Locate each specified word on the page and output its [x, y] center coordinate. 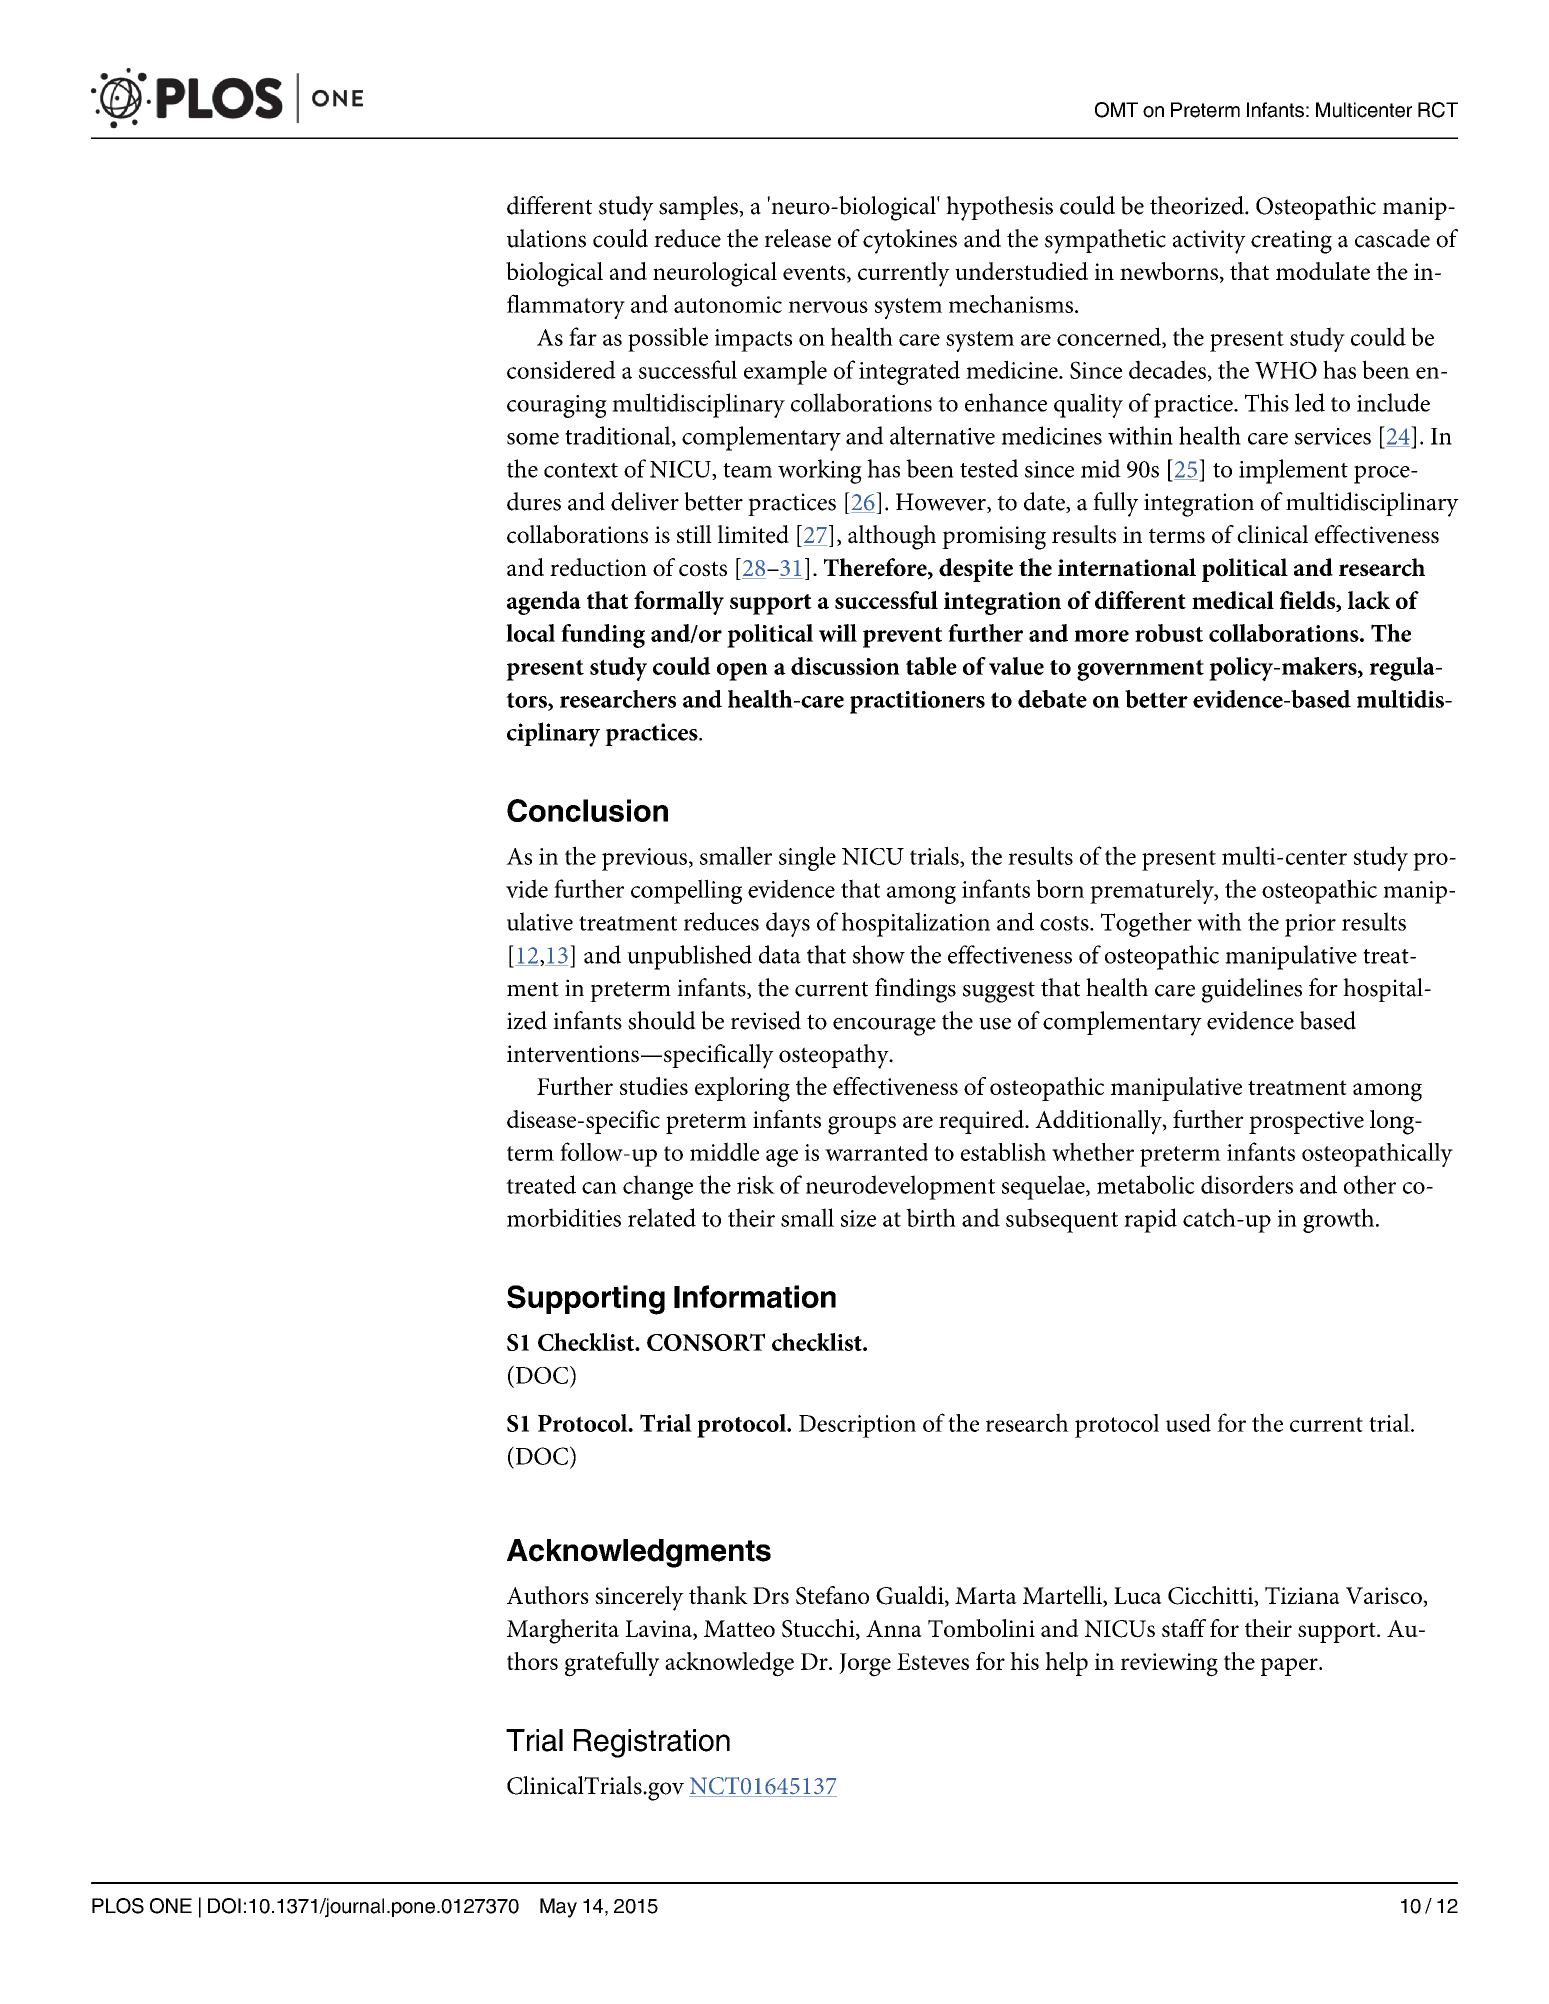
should [662, 1020]
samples [699, 208]
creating [1291, 242]
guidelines [1252, 990]
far [583, 336]
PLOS [118, 1906]
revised [766, 1020]
